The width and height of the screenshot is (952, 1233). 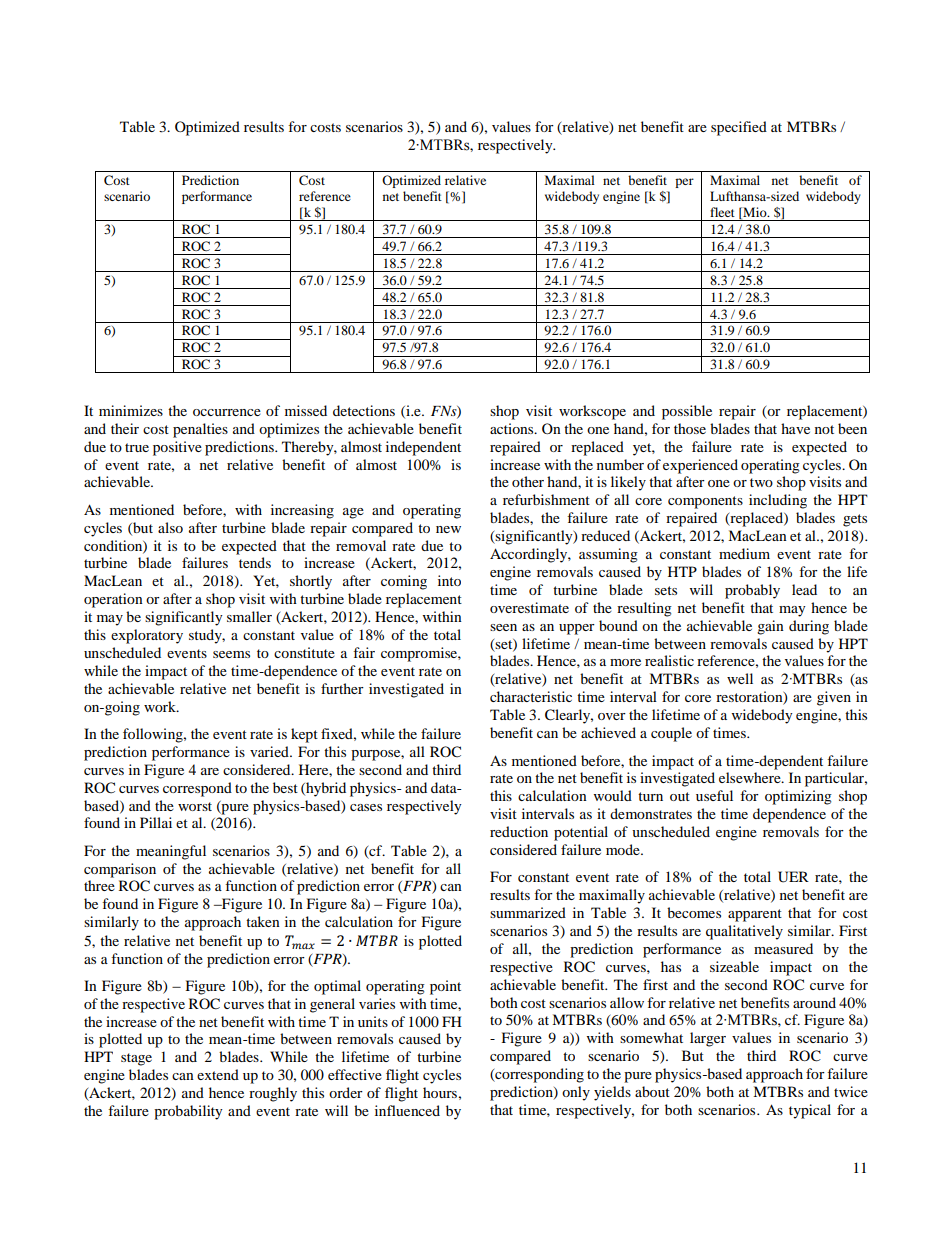 What do you see at coordinates (519, 831) in the screenshot?
I see `reduction` at bounding box center [519, 831].
